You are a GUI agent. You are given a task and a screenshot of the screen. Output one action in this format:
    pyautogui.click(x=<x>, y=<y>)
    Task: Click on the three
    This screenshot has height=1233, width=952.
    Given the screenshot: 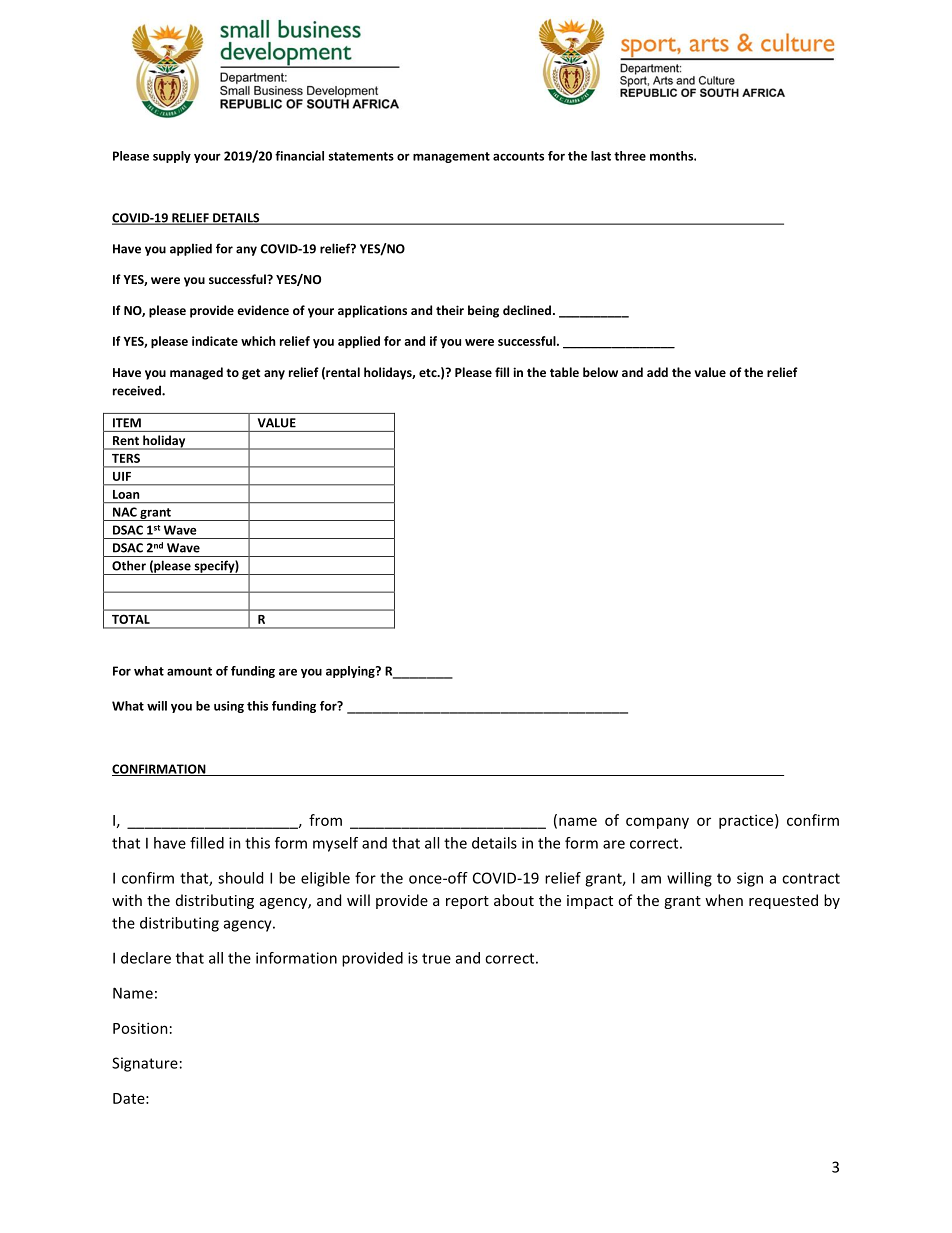 What is the action you would take?
    pyautogui.click(x=630, y=156)
